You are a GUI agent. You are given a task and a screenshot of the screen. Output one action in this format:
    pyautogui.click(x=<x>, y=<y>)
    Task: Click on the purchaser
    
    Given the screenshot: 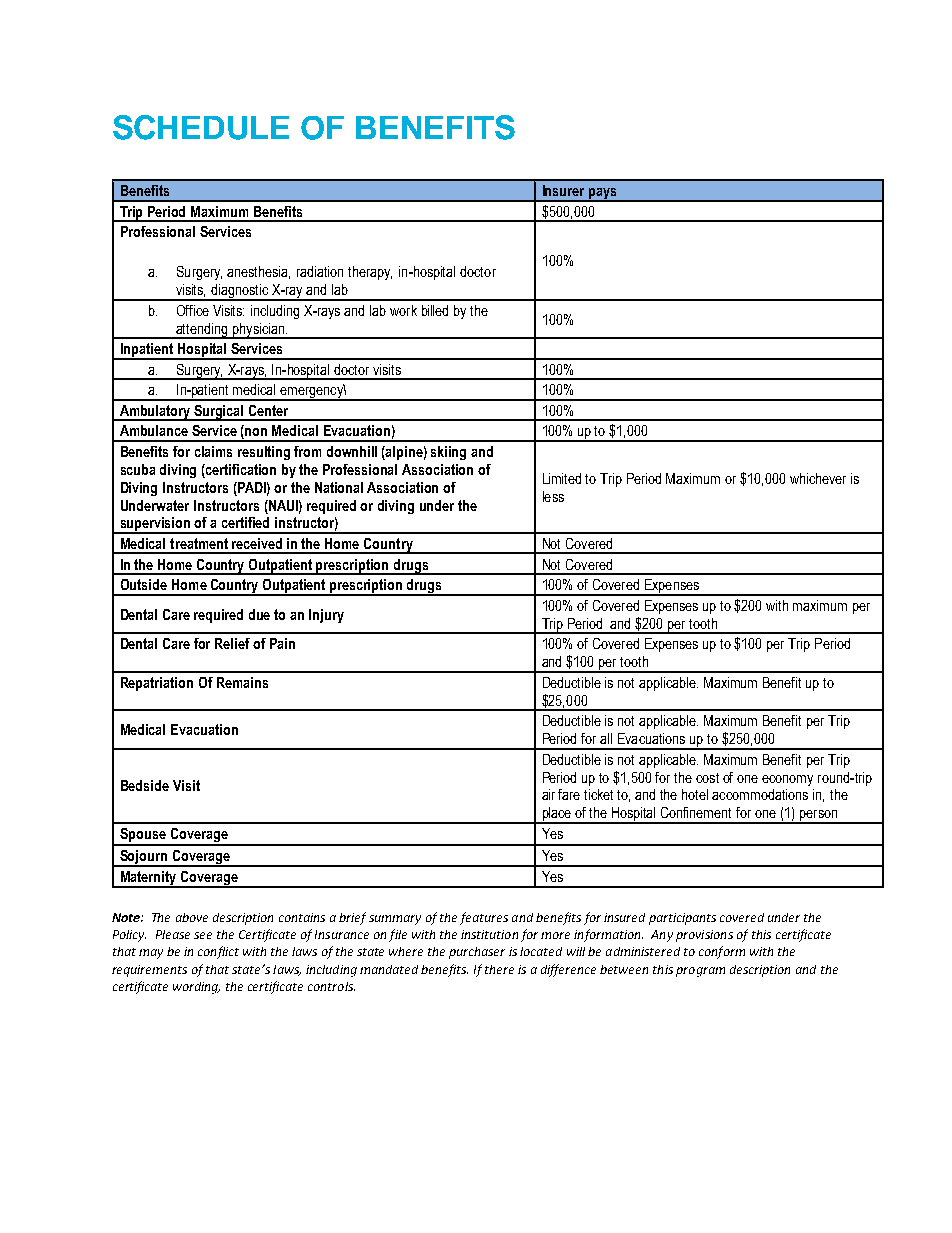 What is the action you would take?
    pyautogui.click(x=477, y=953)
